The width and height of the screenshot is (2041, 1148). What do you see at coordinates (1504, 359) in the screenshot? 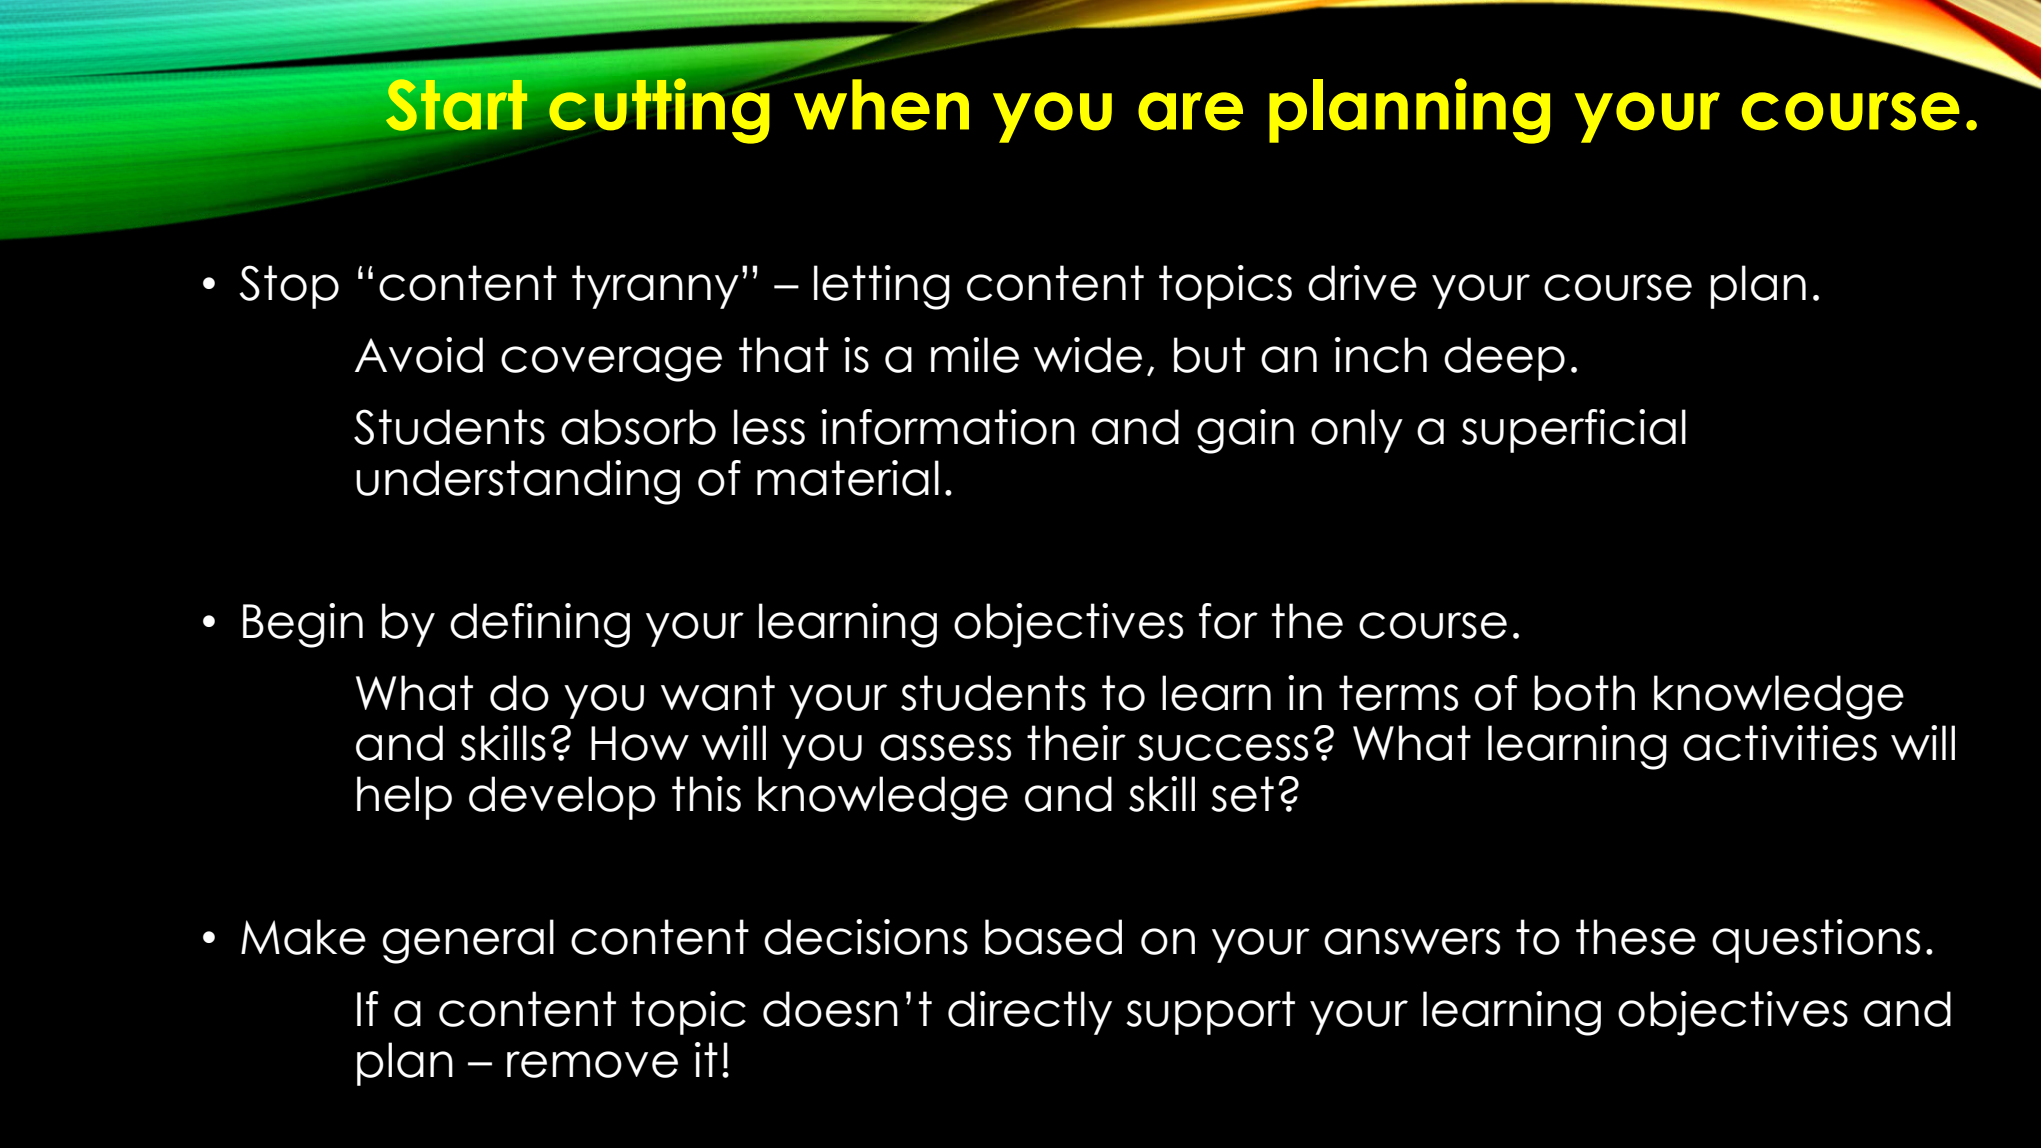
I see `deep` at bounding box center [1504, 359].
